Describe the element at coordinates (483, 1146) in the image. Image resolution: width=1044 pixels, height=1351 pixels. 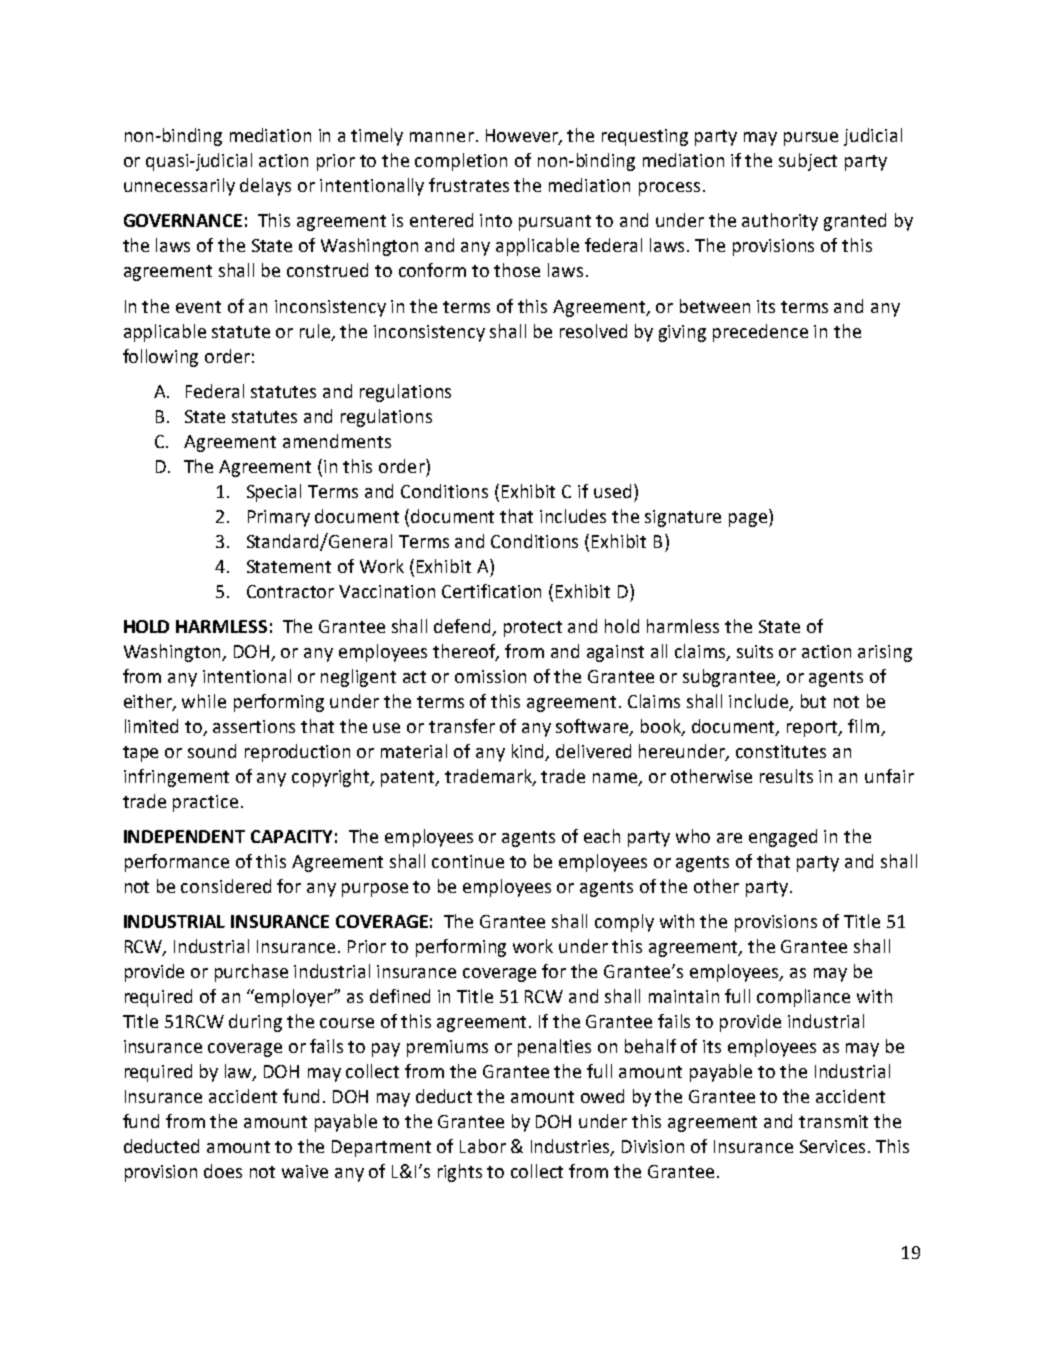
I see `Labor` at that location.
